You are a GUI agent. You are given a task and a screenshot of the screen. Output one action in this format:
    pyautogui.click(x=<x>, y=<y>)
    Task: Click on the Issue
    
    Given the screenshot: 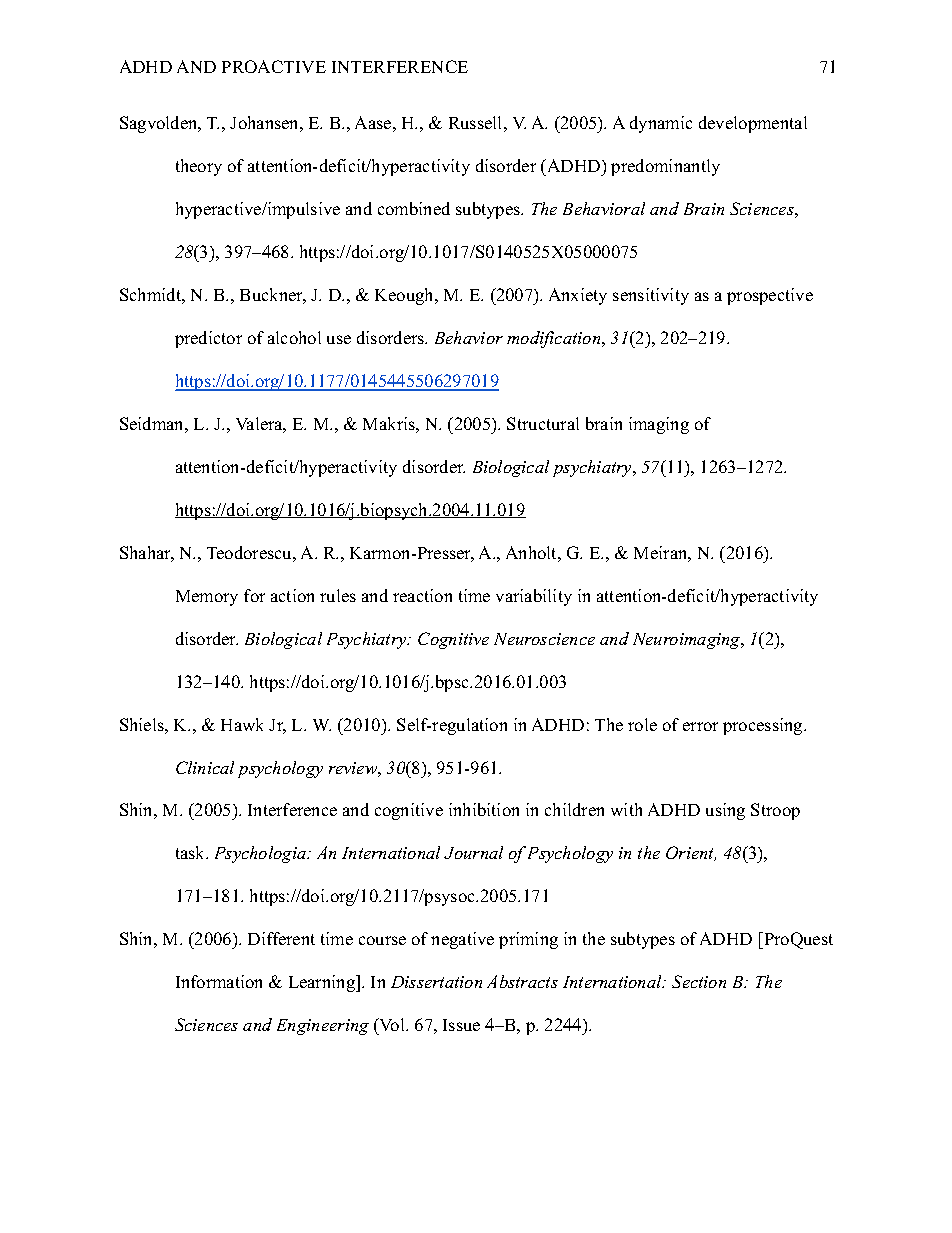 What is the action you would take?
    pyautogui.click(x=461, y=1025)
